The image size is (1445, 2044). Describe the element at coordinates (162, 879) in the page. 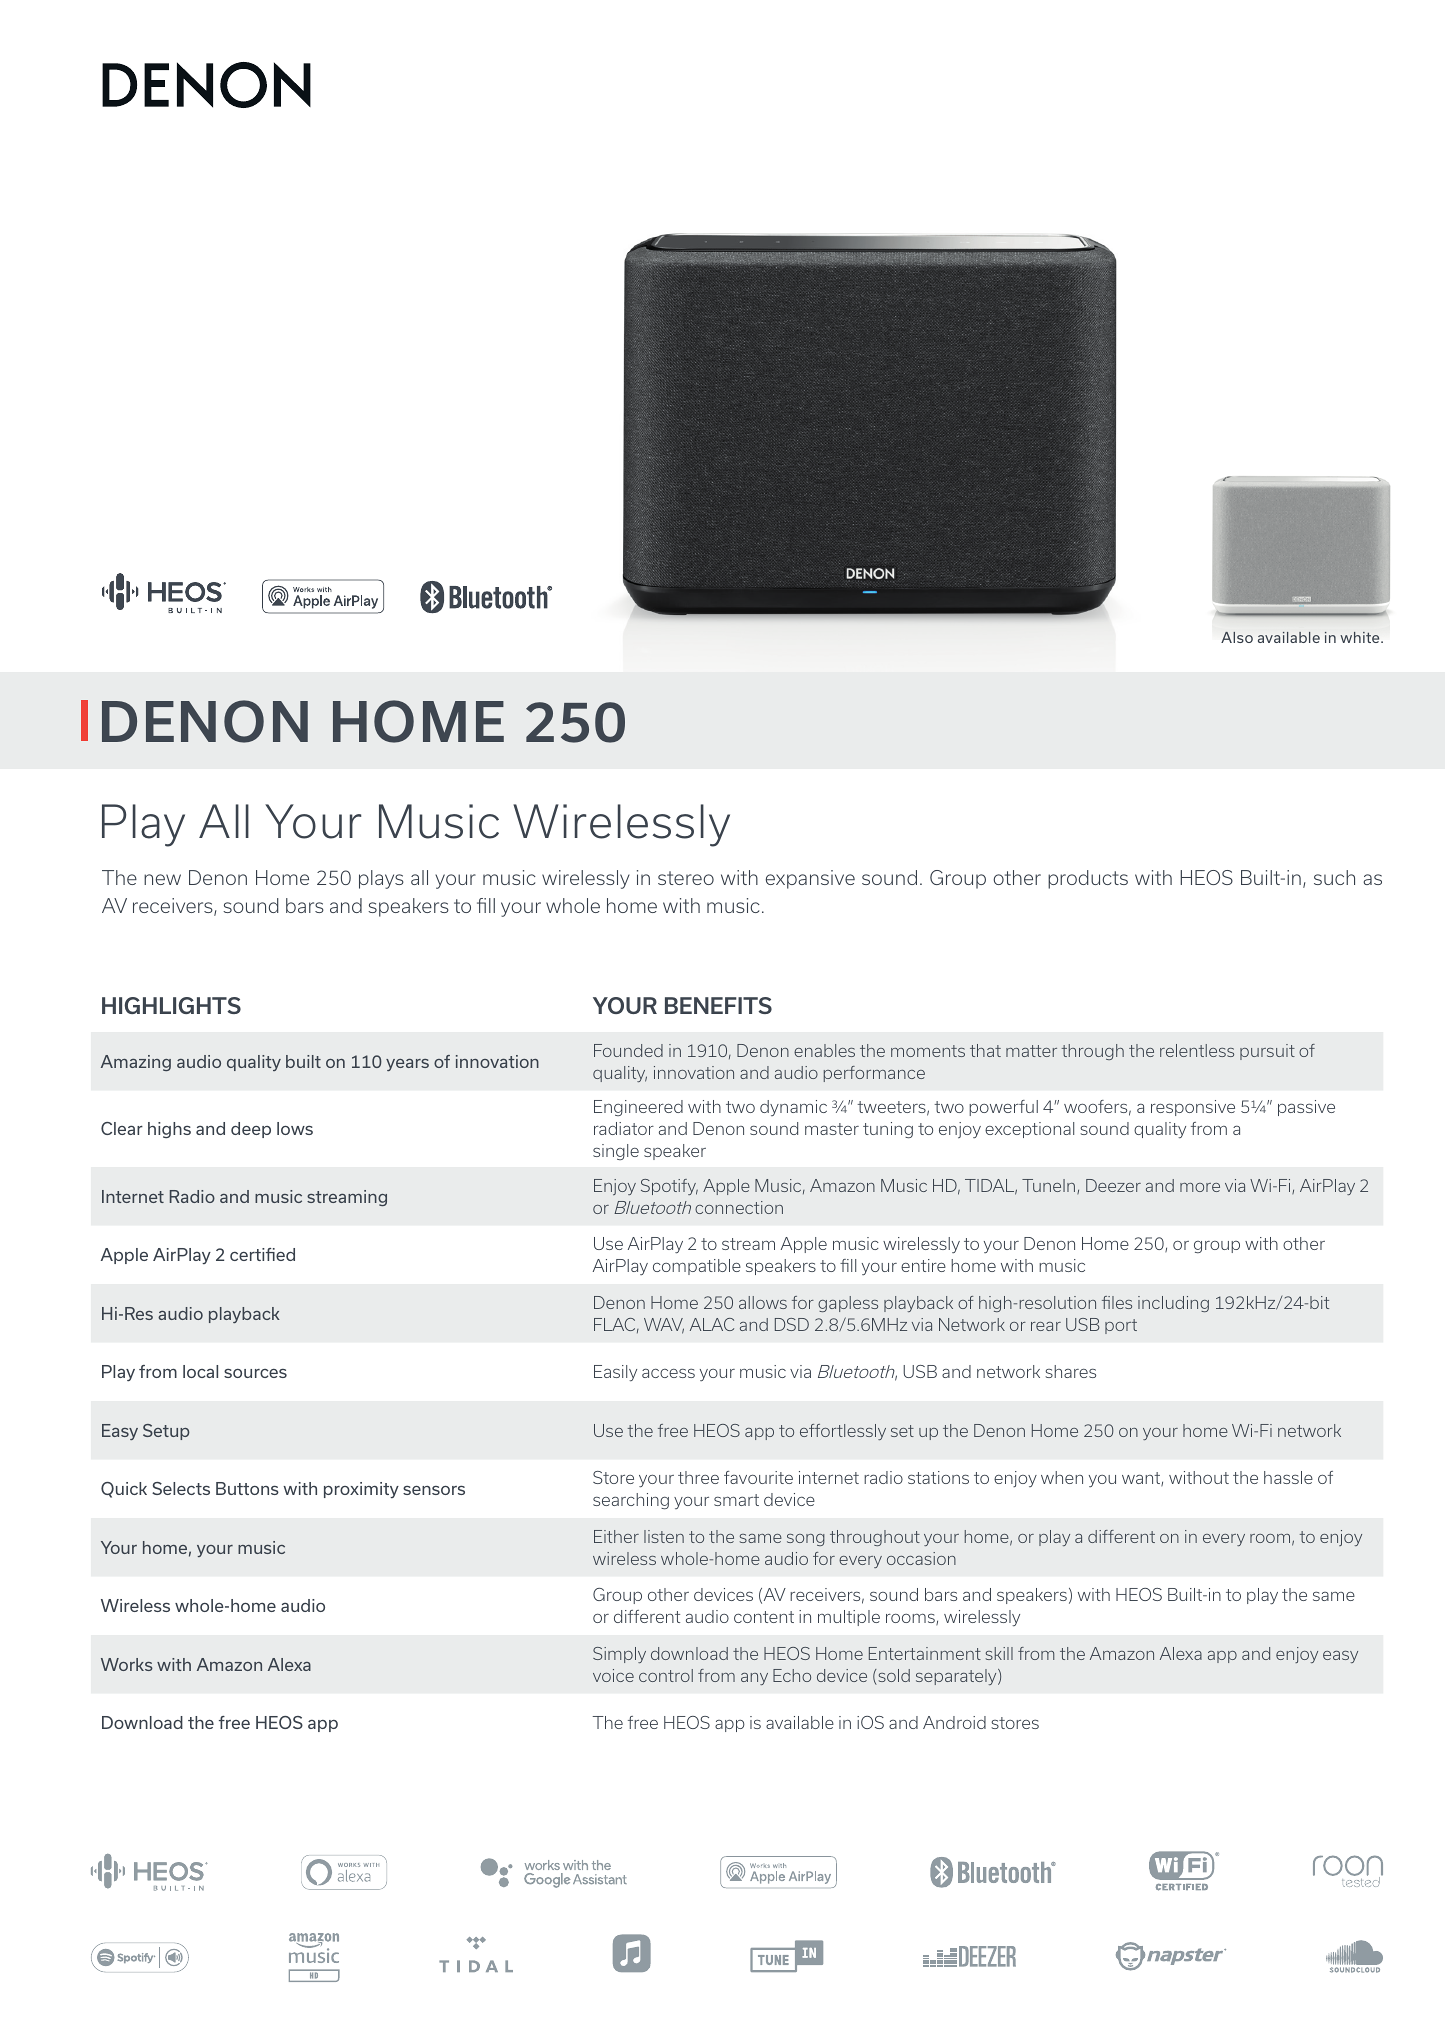

I see `new` at that location.
